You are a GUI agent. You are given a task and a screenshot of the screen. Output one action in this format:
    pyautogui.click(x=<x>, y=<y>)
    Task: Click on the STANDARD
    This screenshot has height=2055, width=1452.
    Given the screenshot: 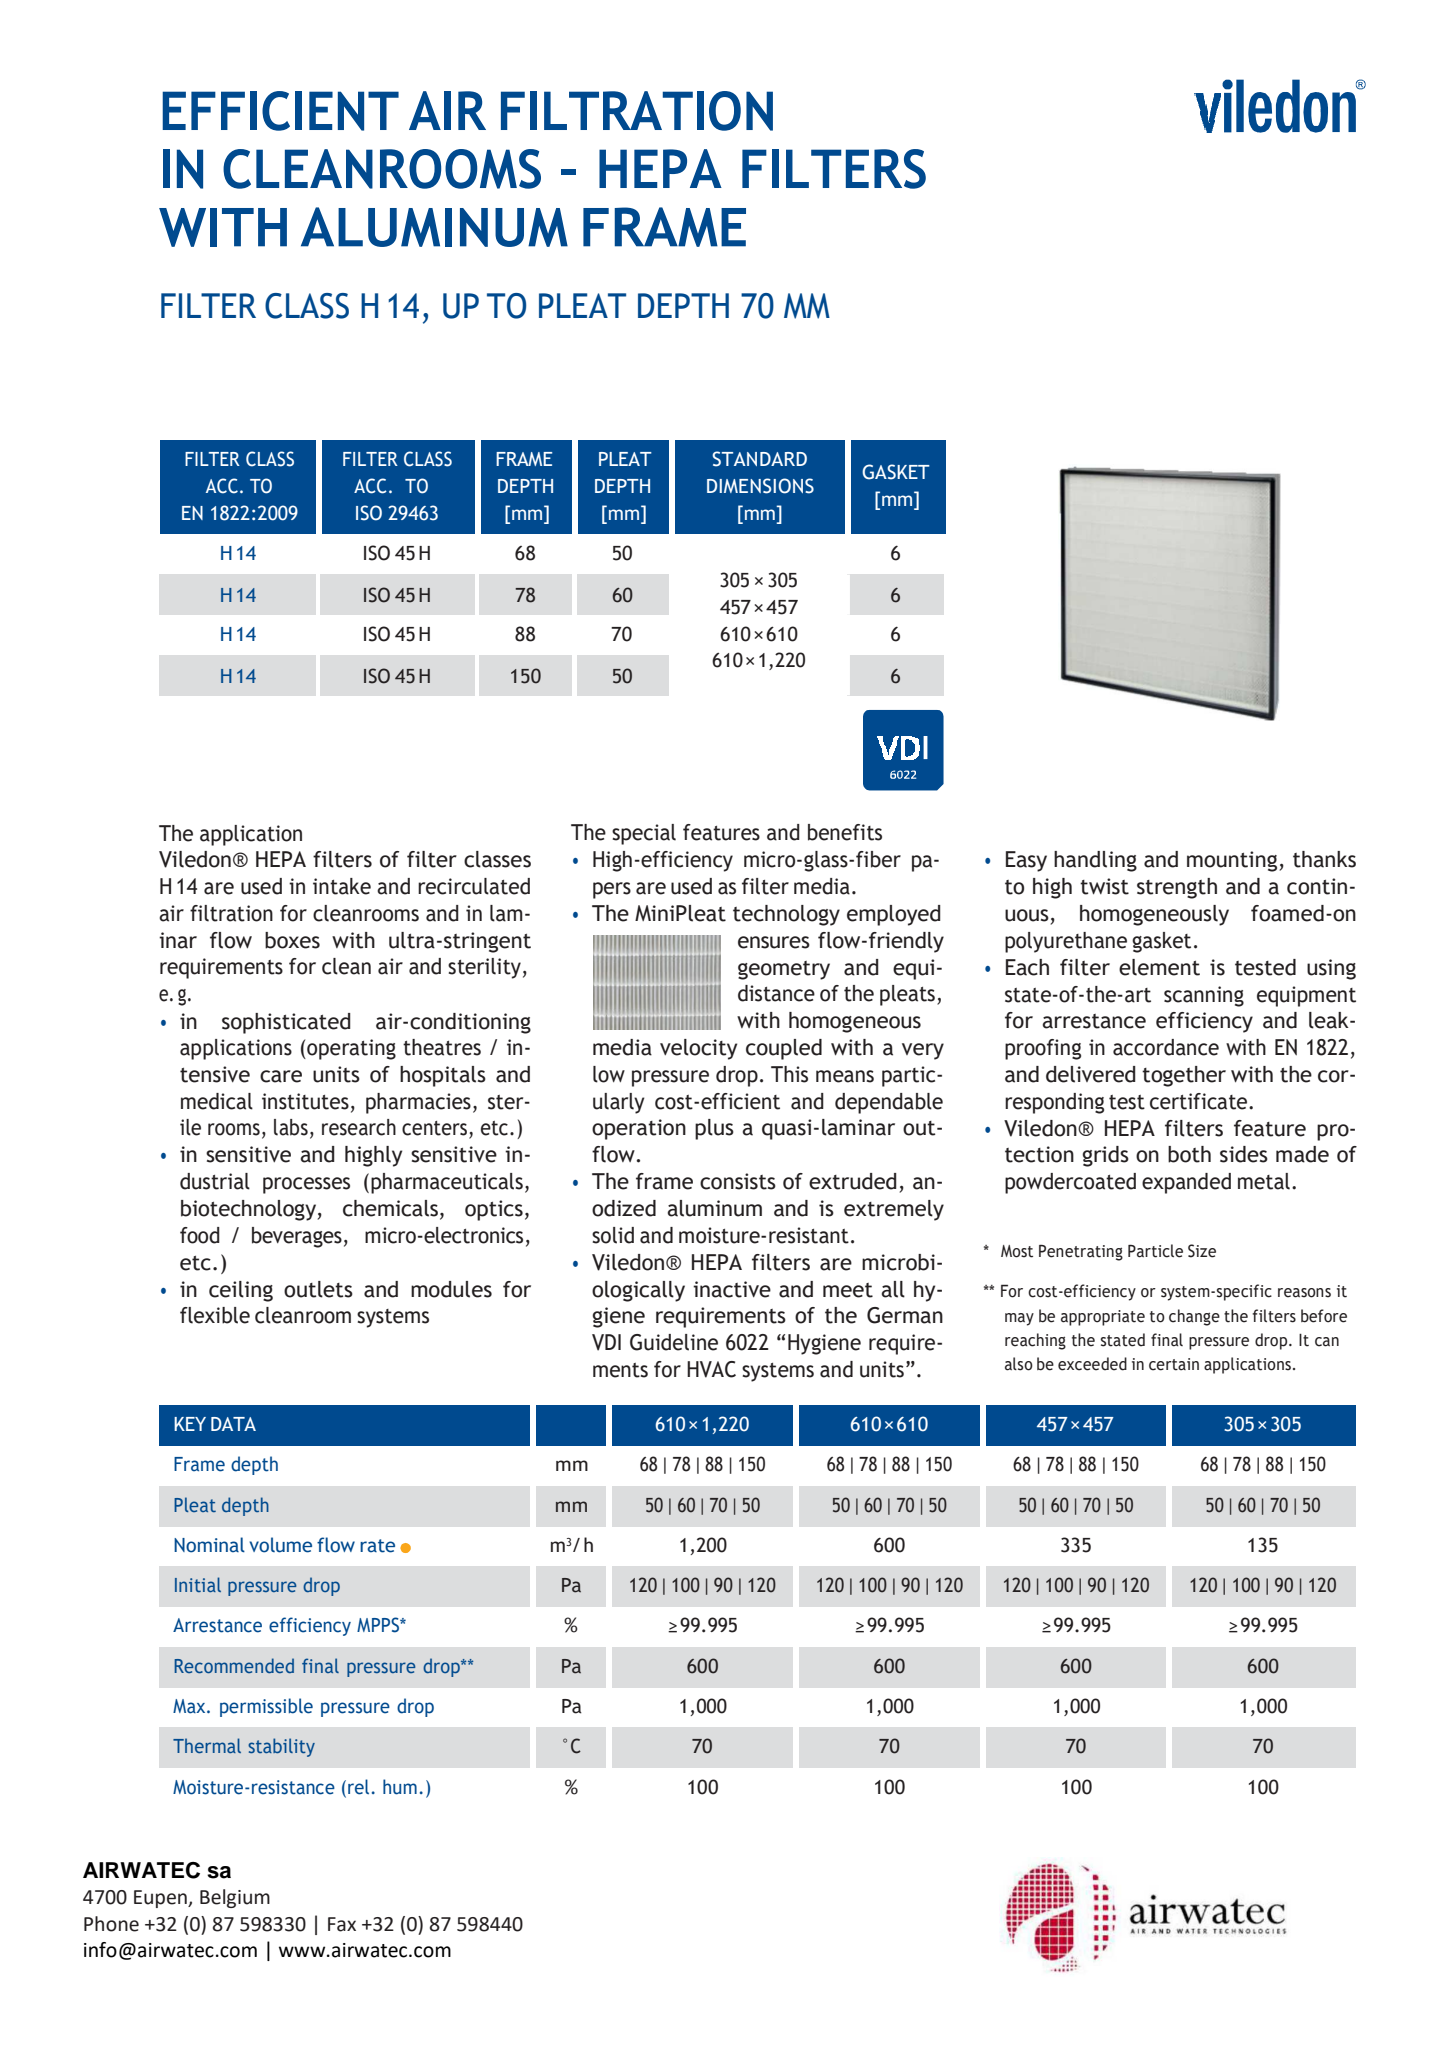 What is the action you would take?
    pyautogui.click(x=759, y=459)
